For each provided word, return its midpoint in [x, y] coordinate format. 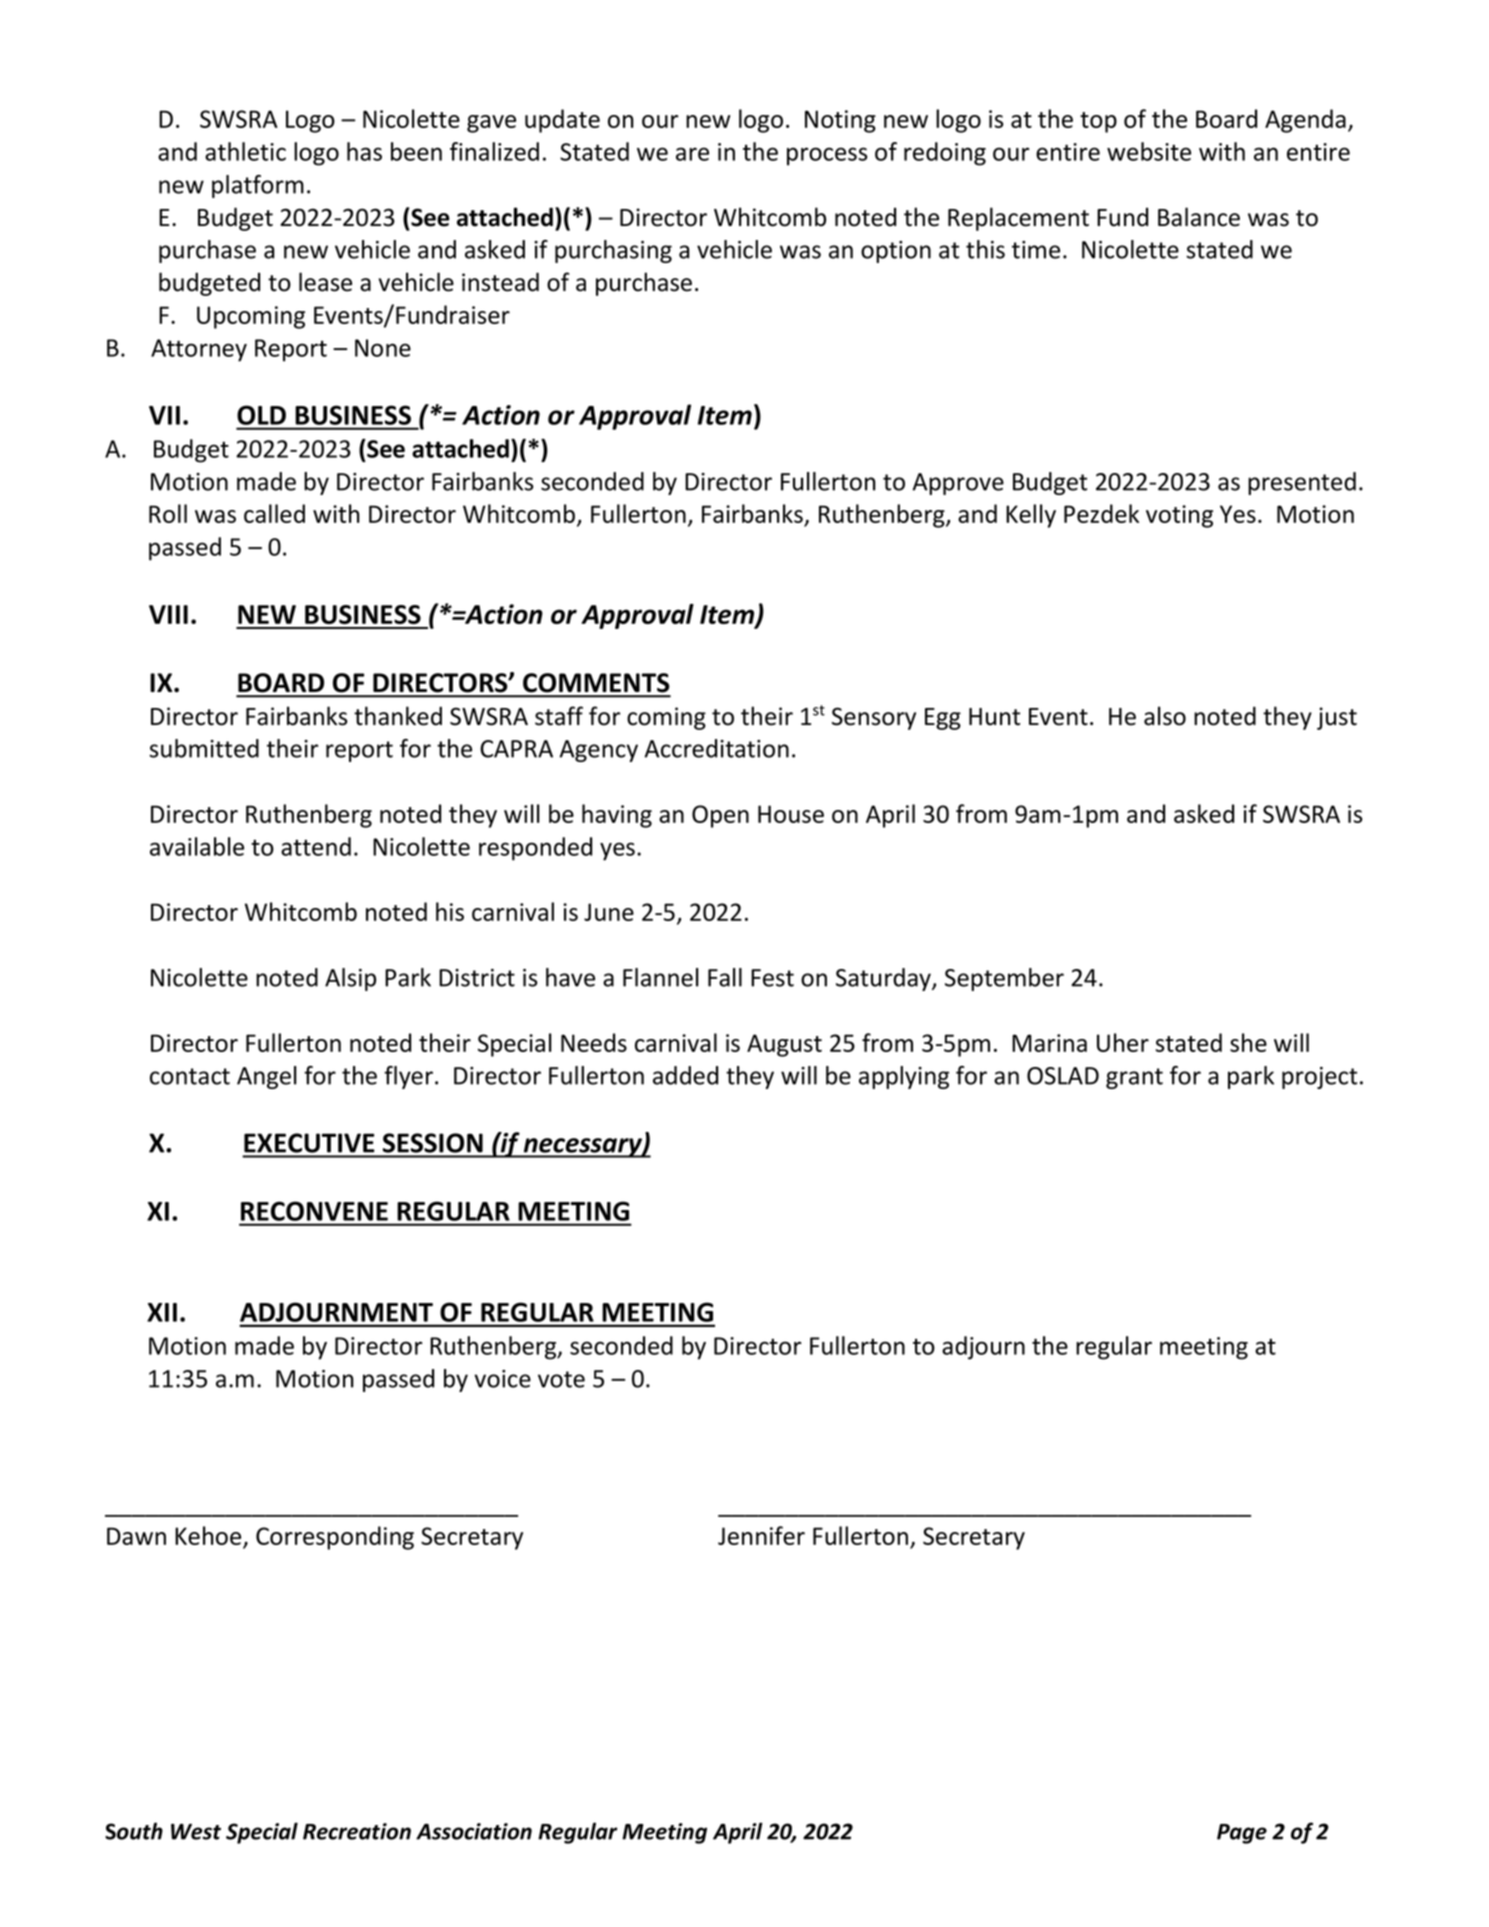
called [274, 513]
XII [162, 1312]
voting [1179, 516]
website [1149, 151]
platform [258, 186]
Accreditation [716, 748]
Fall [725, 977]
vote [561, 1379]
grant [1134, 1078]
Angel [267, 1077]
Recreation [357, 1831]
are [692, 154]
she [1248, 1042]
